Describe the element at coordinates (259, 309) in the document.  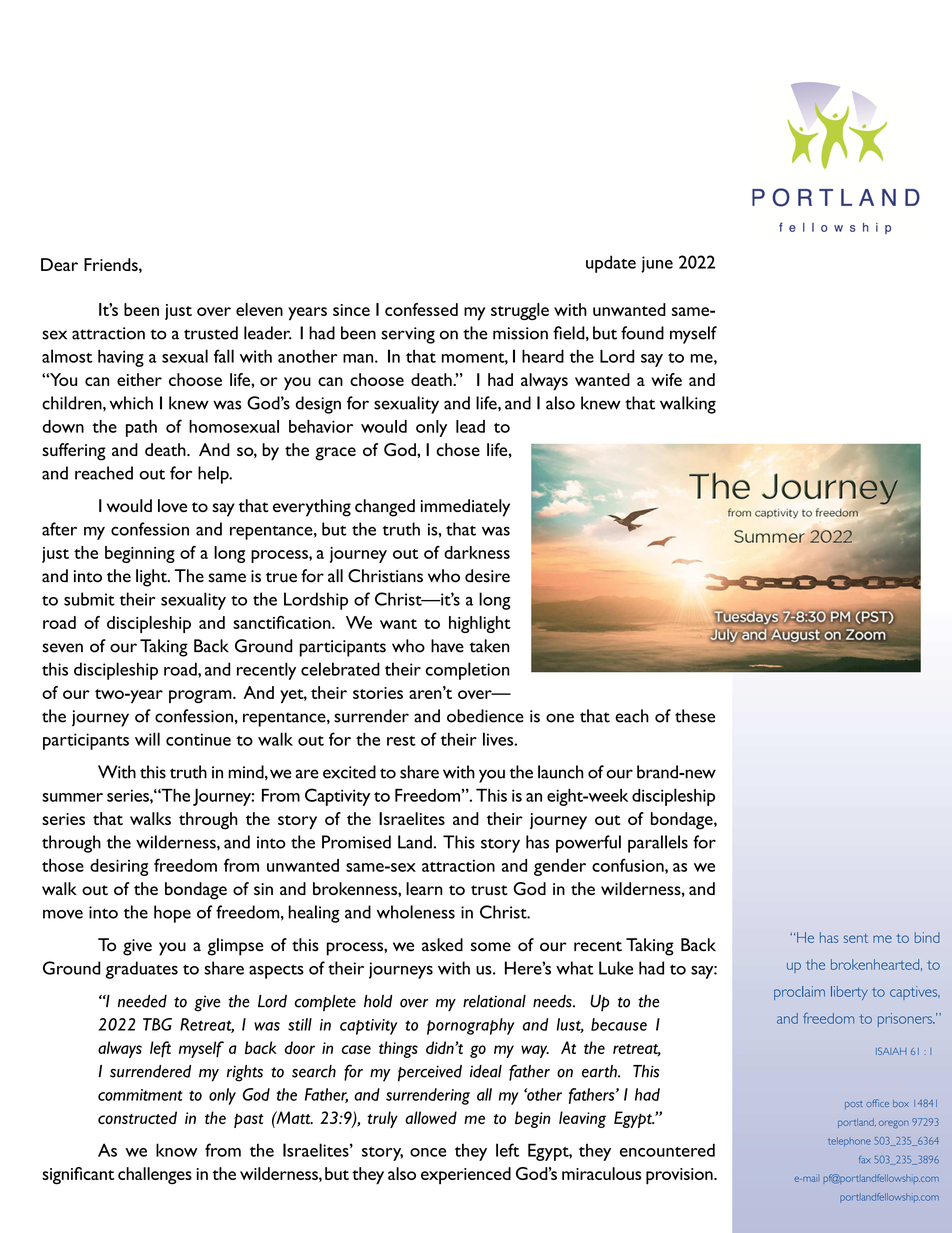
I see `eleven` at that location.
